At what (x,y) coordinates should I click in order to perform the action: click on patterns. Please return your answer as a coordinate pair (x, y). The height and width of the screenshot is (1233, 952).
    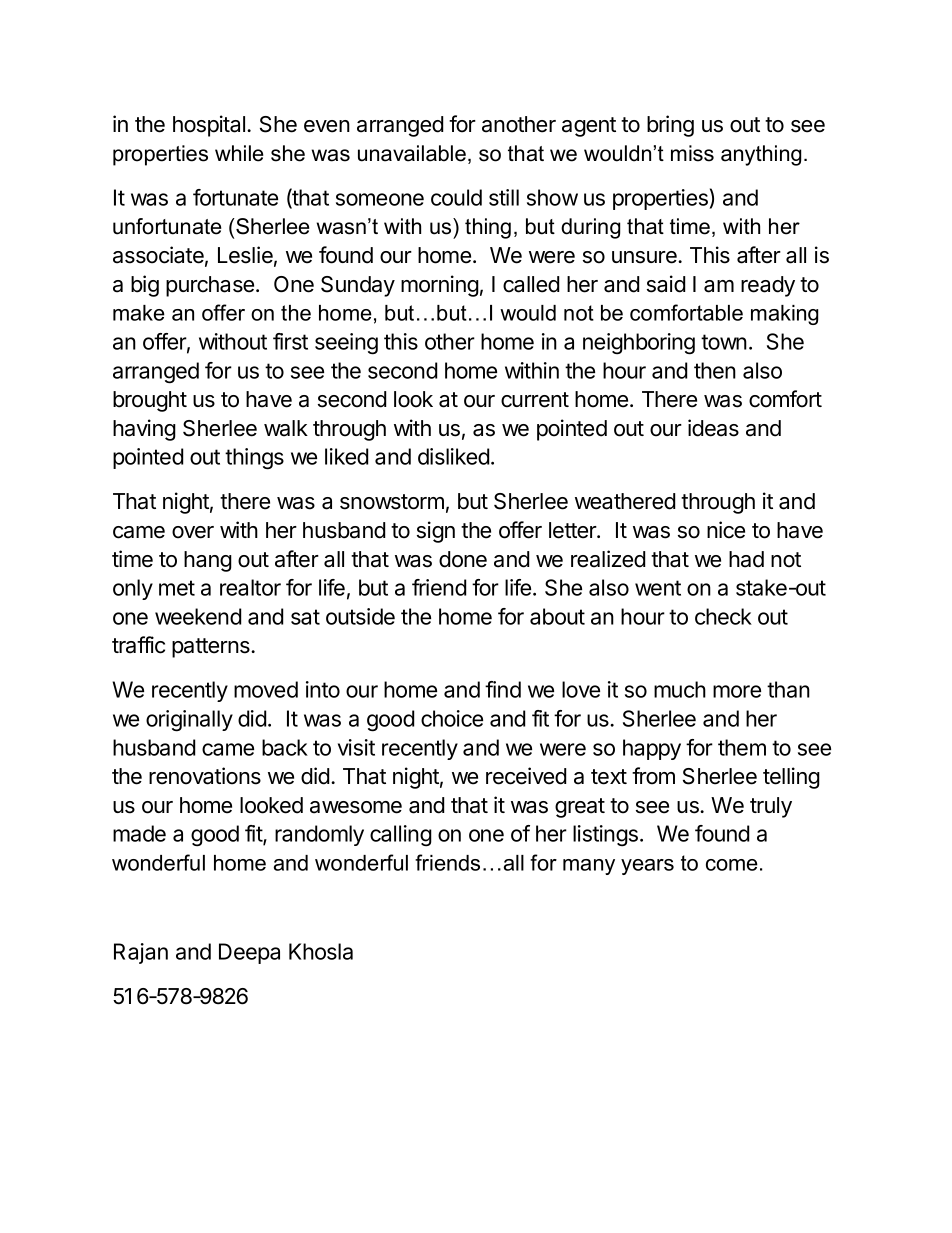
    Looking at the image, I should click on (212, 648).
